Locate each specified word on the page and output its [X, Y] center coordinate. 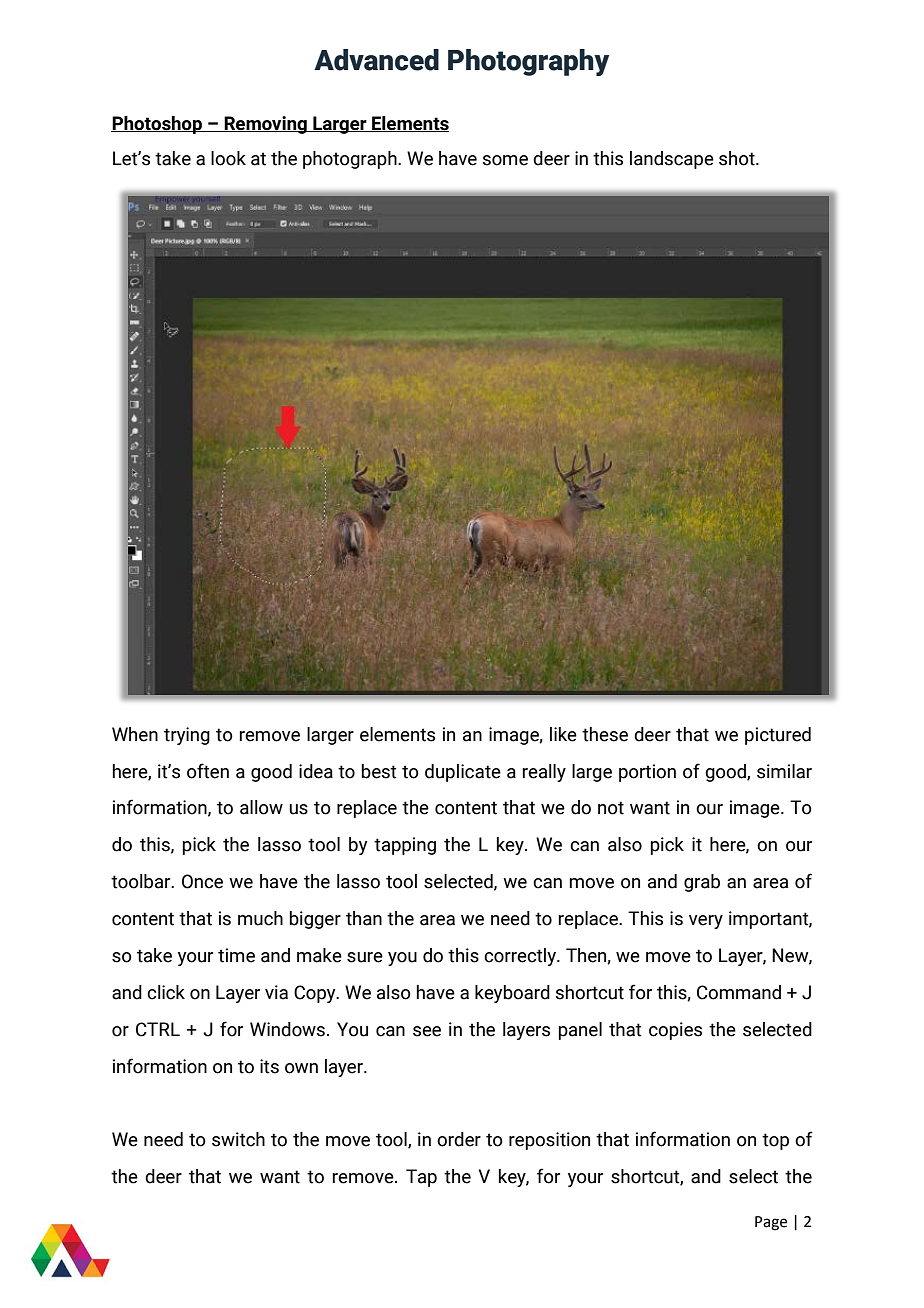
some [505, 160]
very [706, 922]
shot [738, 158]
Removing [265, 125]
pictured [778, 736]
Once [202, 881]
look [228, 158]
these [605, 734]
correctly [521, 957]
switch [238, 1139]
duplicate [463, 773]
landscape [672, 160]
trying [187, 736]
